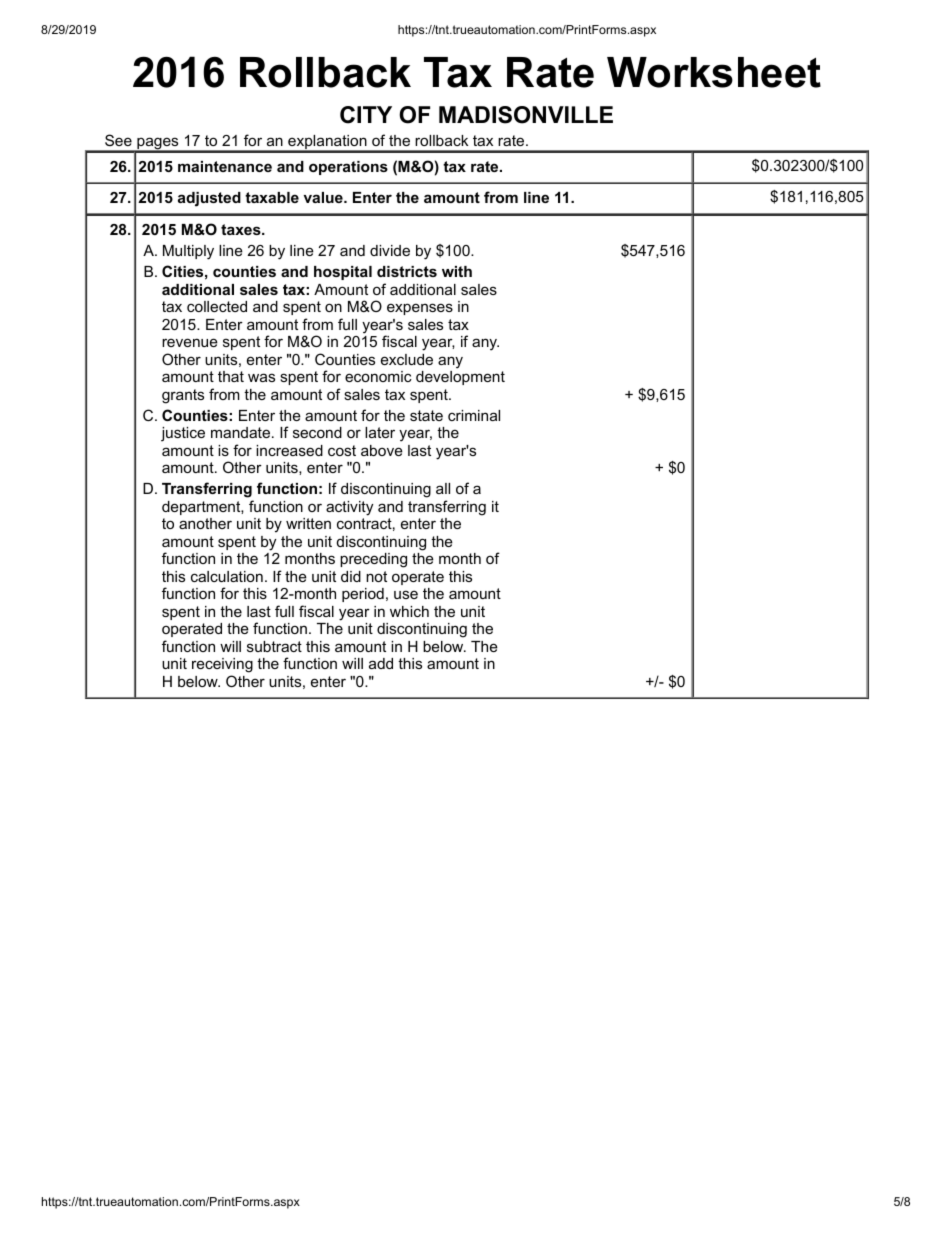  Describe the element at coordinates (366, 115) in the screenshot. I see `CITY` at that location.
